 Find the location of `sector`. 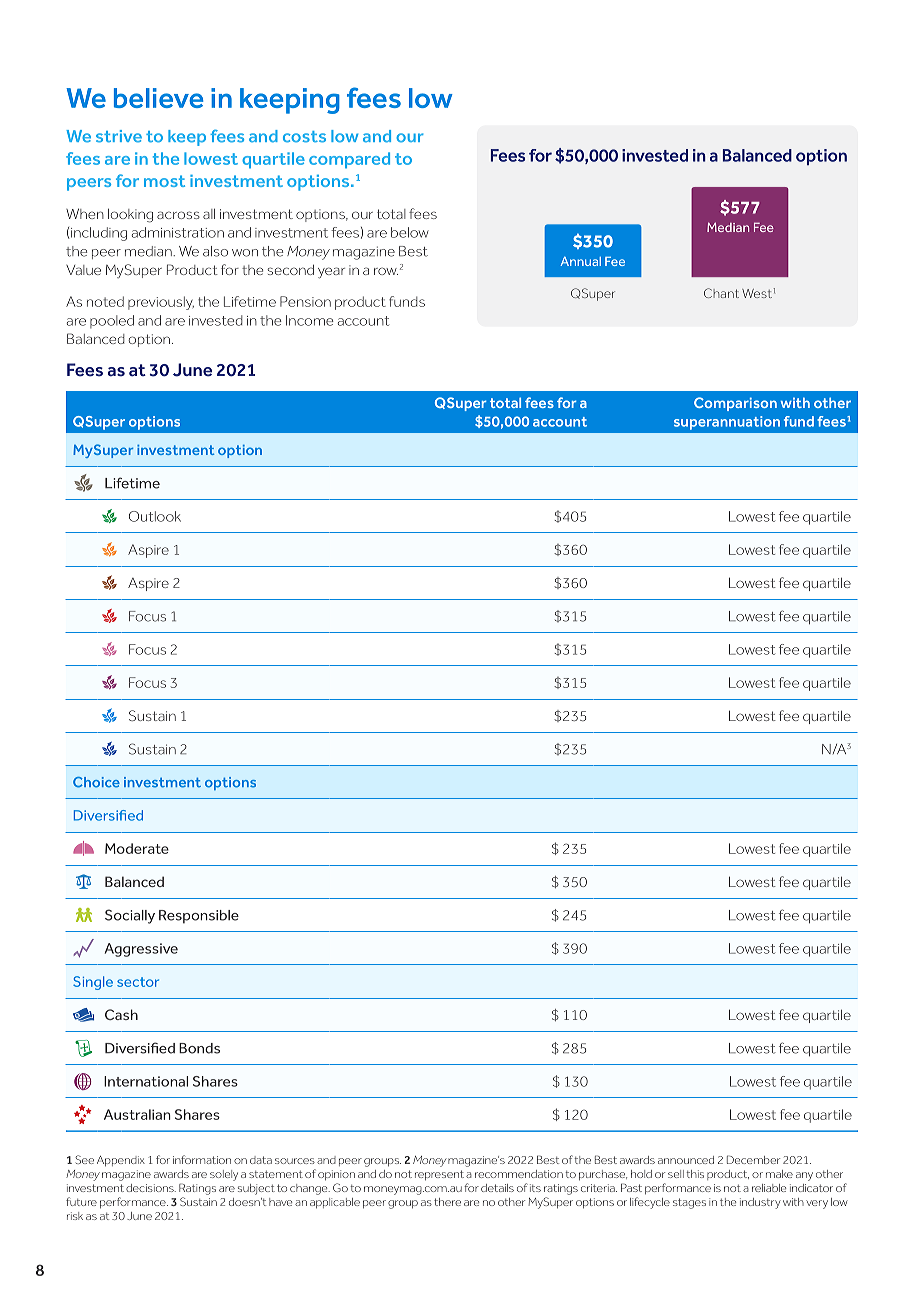

sector is located at coordinates (138, 982).
